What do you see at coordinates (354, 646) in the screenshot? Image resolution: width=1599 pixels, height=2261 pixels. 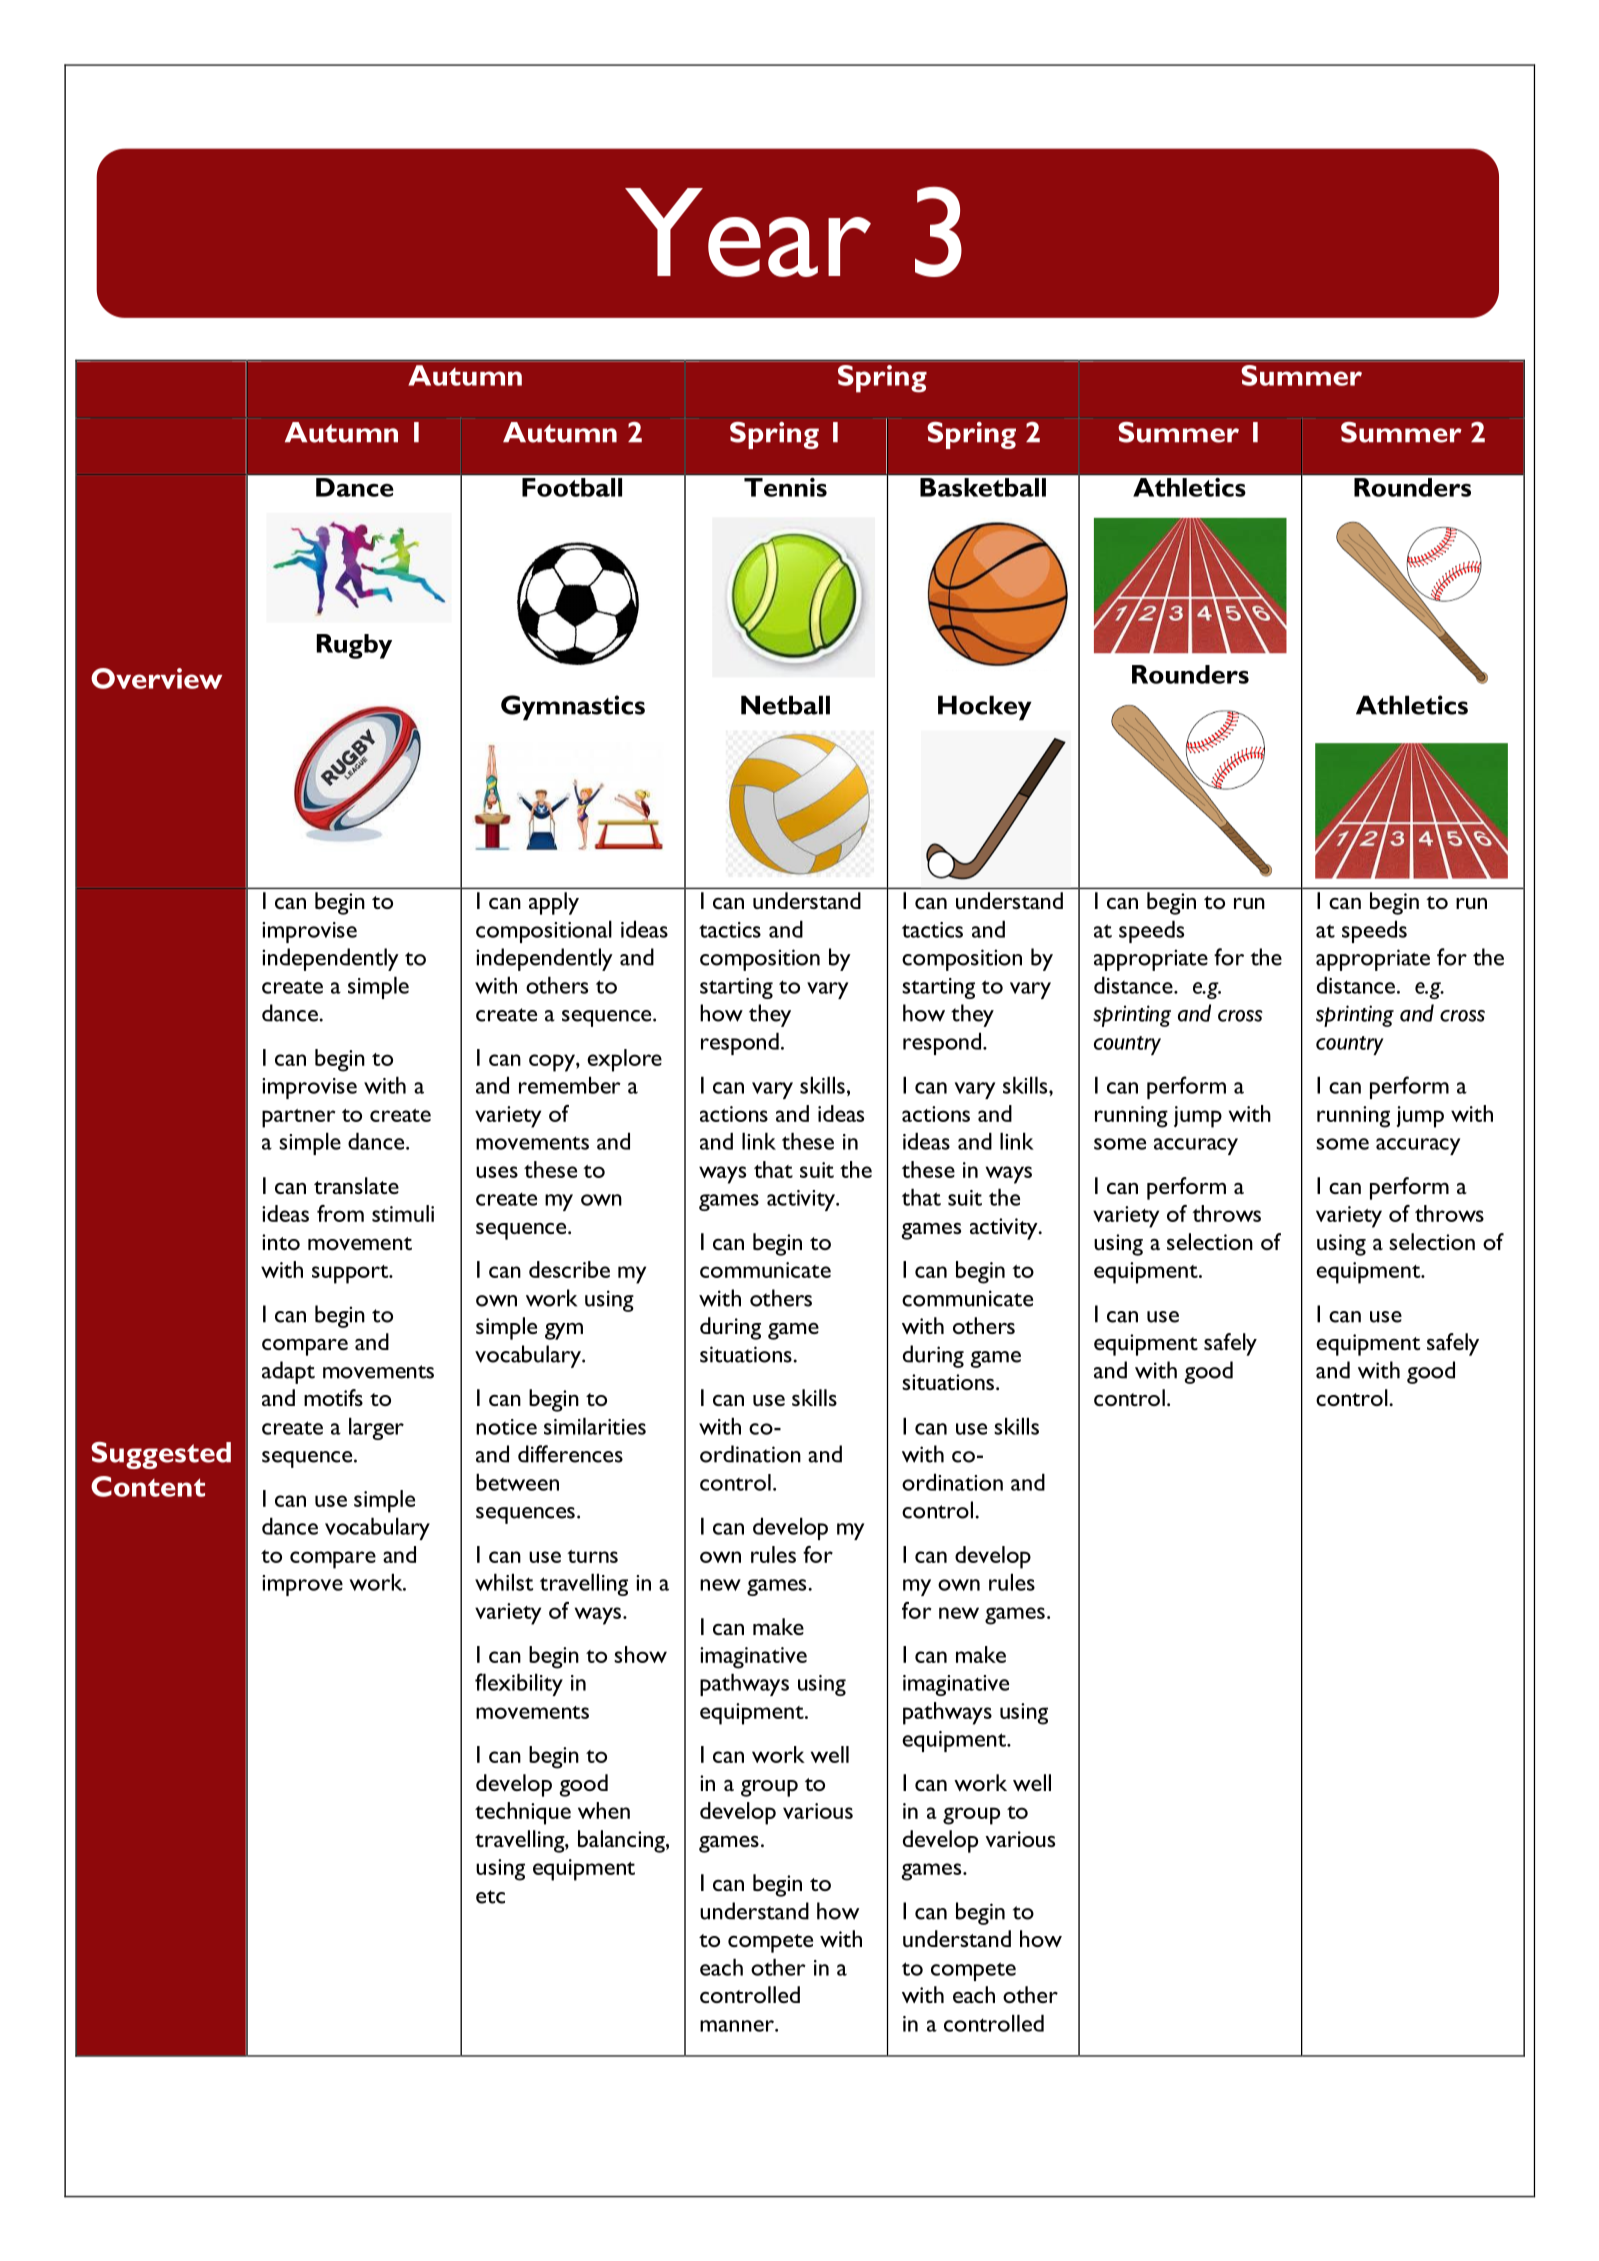 I see `Rugby` at bounding box center [354, 646].
